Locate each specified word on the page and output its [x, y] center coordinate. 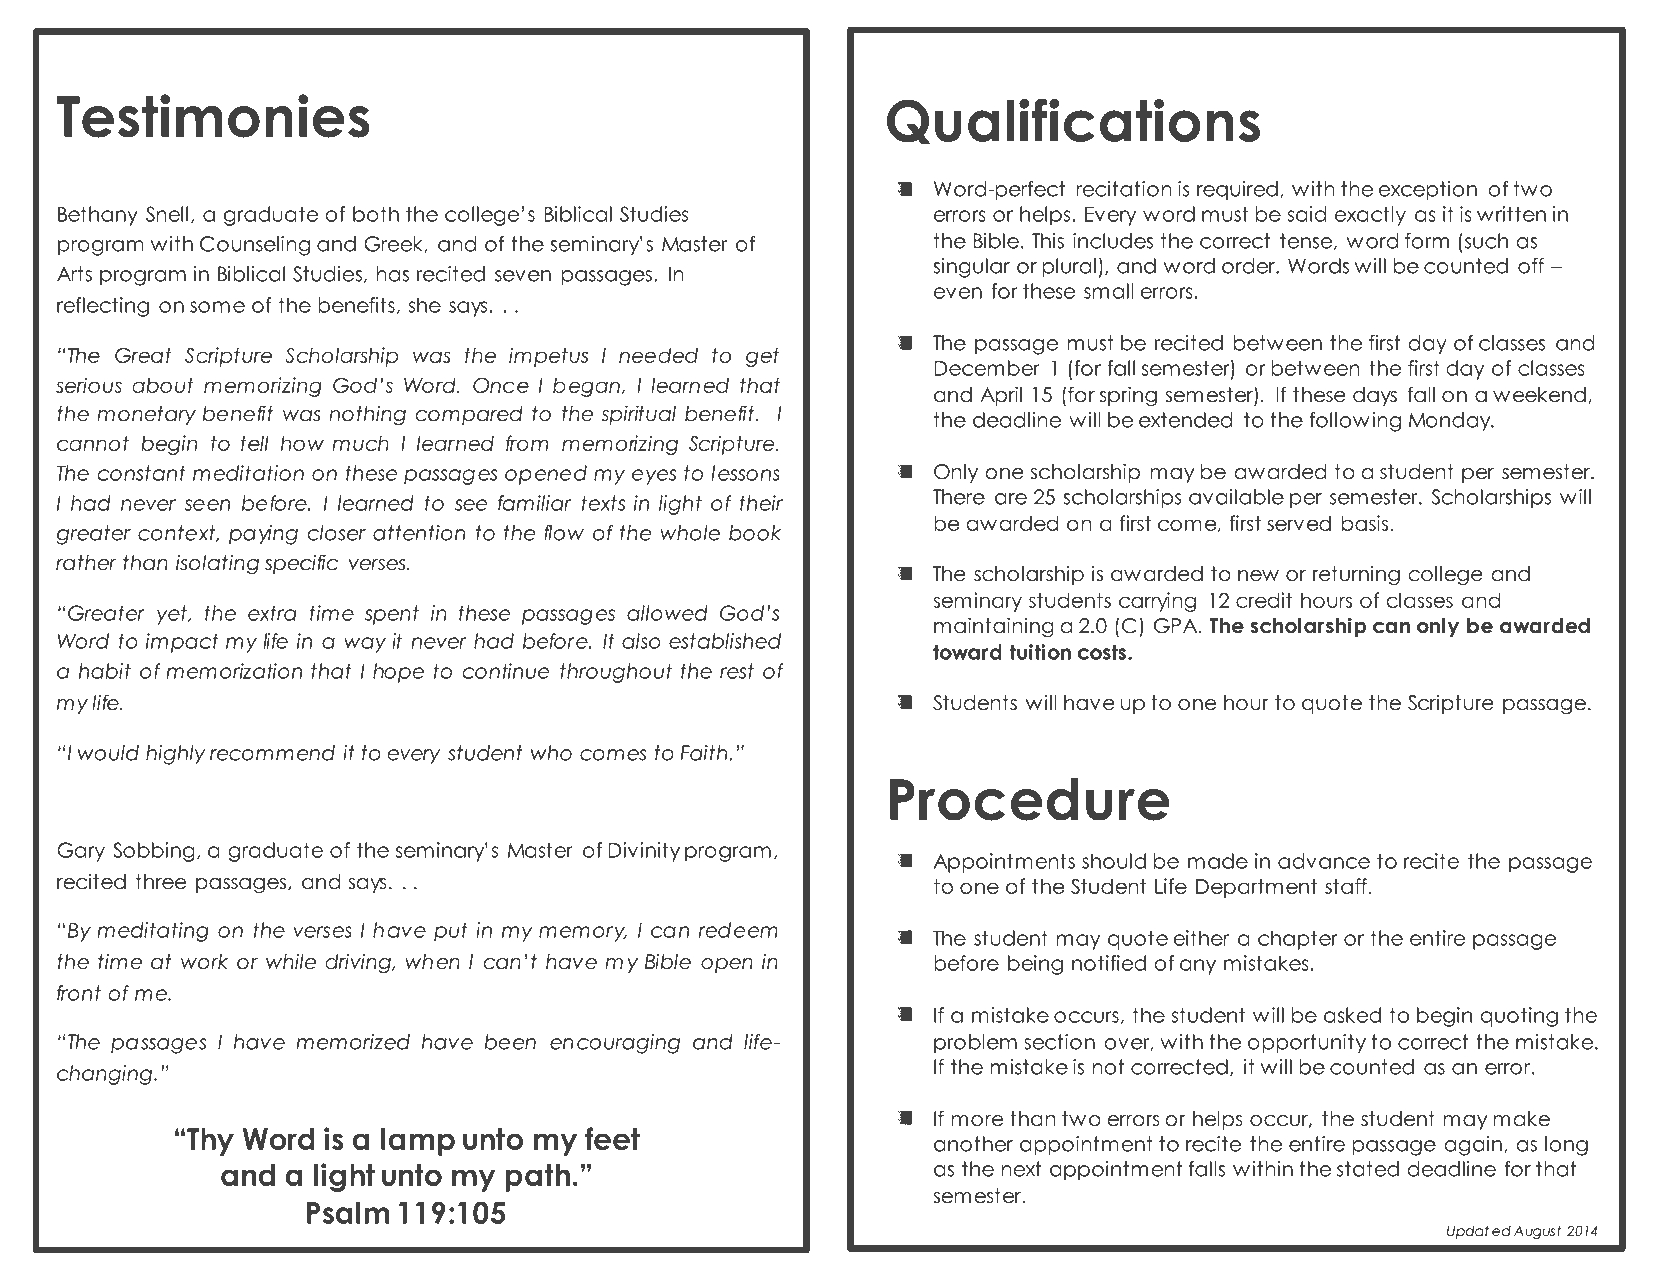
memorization [234, 671]
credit [1264, 600]
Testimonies [213, 116]
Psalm [348, 1212]
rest [737, 671]
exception [1428, 191]
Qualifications [1073, 122]
